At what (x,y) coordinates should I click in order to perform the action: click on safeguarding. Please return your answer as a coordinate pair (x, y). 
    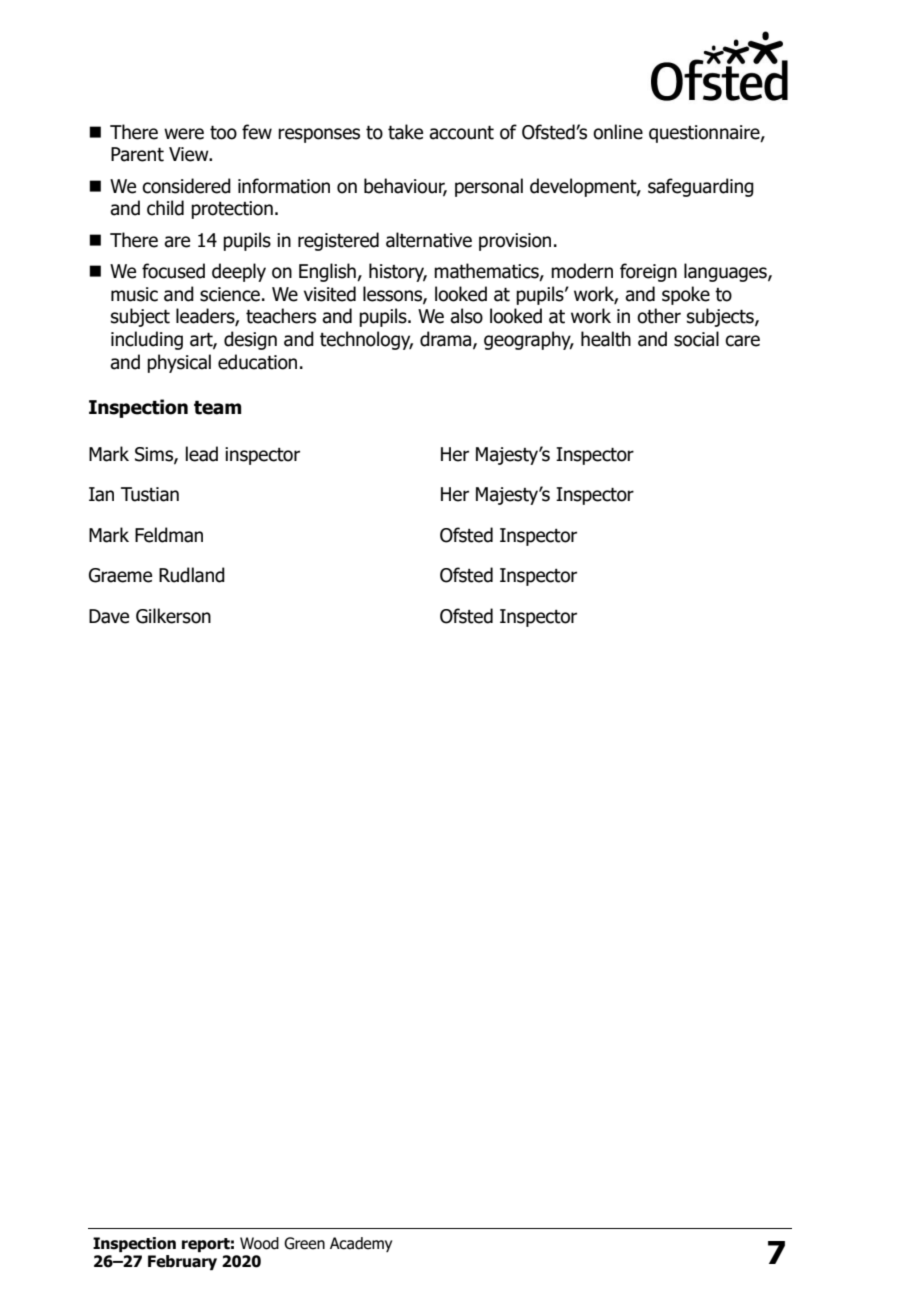
    Looking at the image, I should click on (701, 187).
